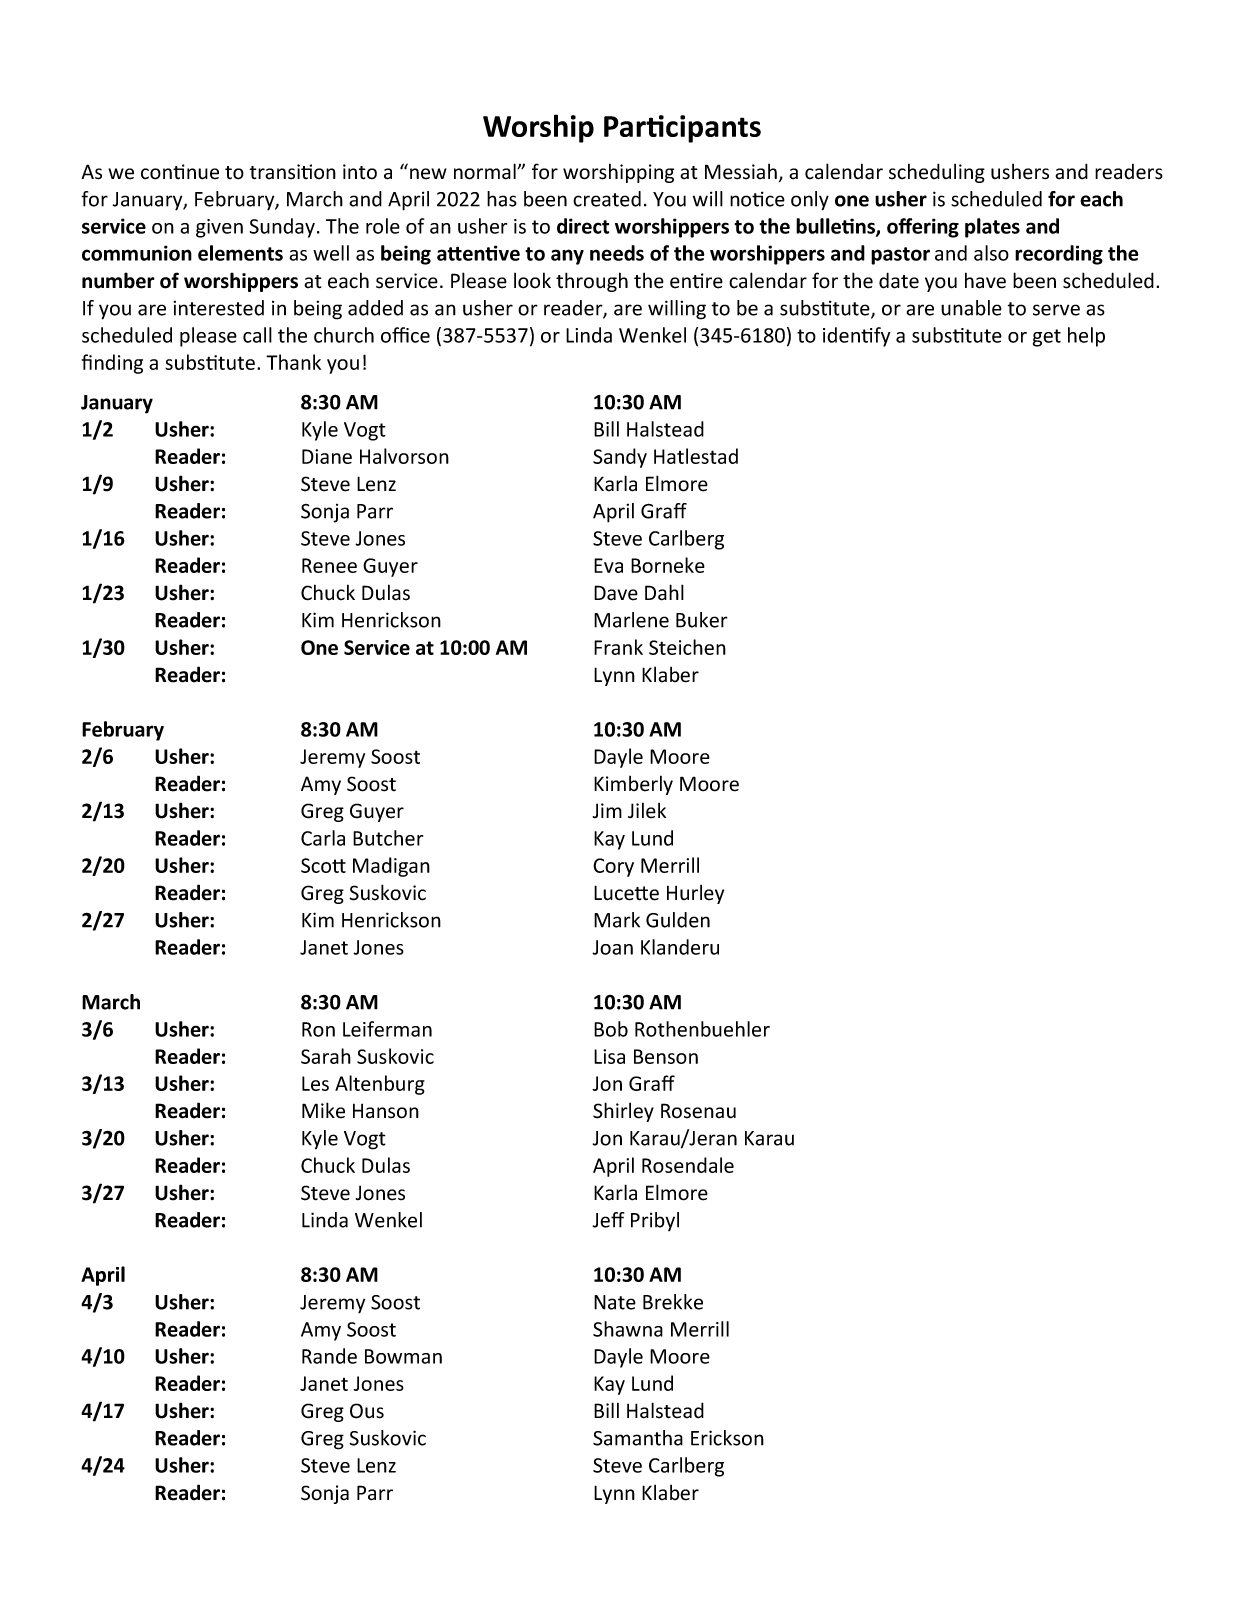  Describe the element at coordinates (329, 1356) in the screenshot. I see `Rande` at that location.
